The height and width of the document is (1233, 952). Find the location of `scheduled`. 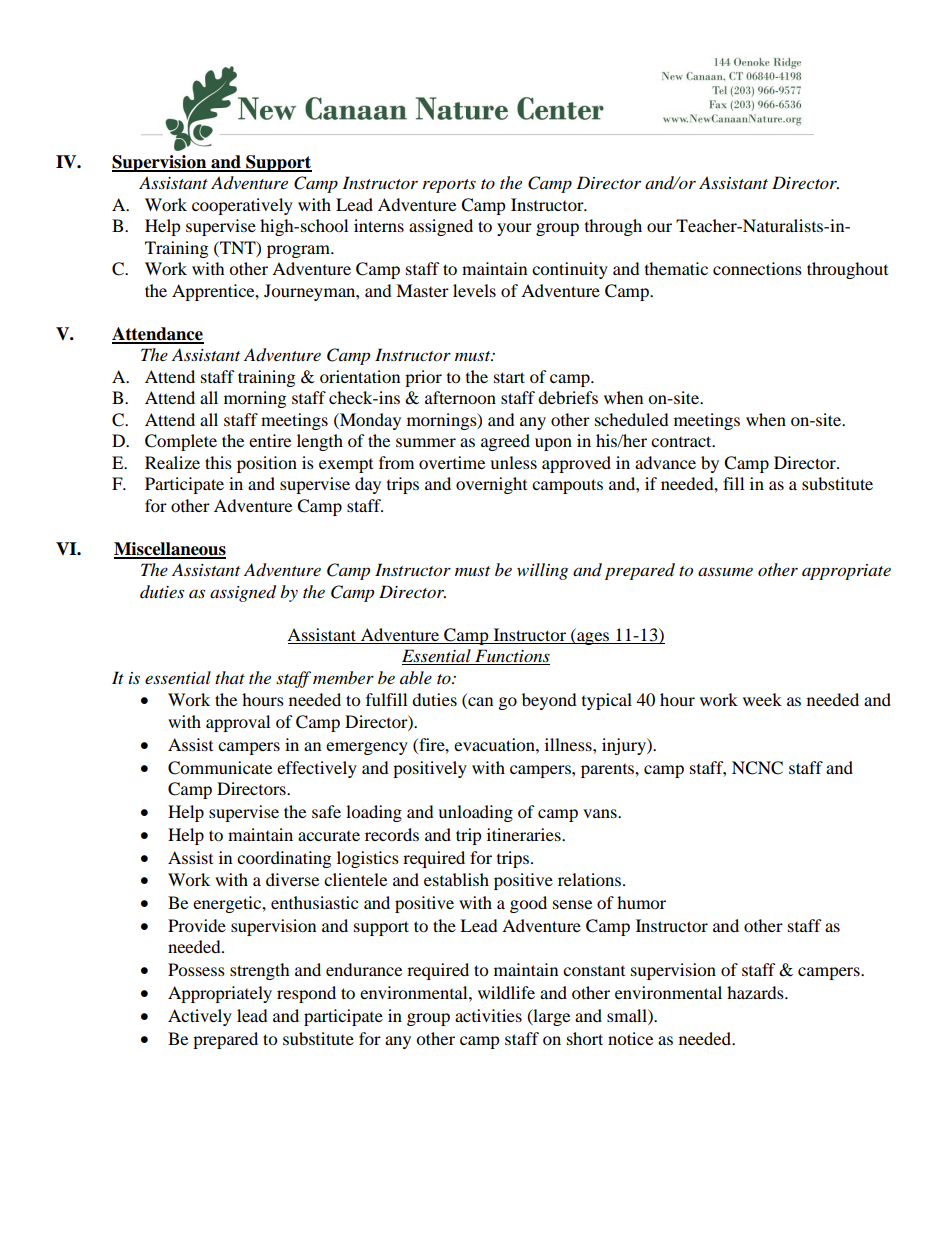

scheduled is located at coordinates (632, 419).
